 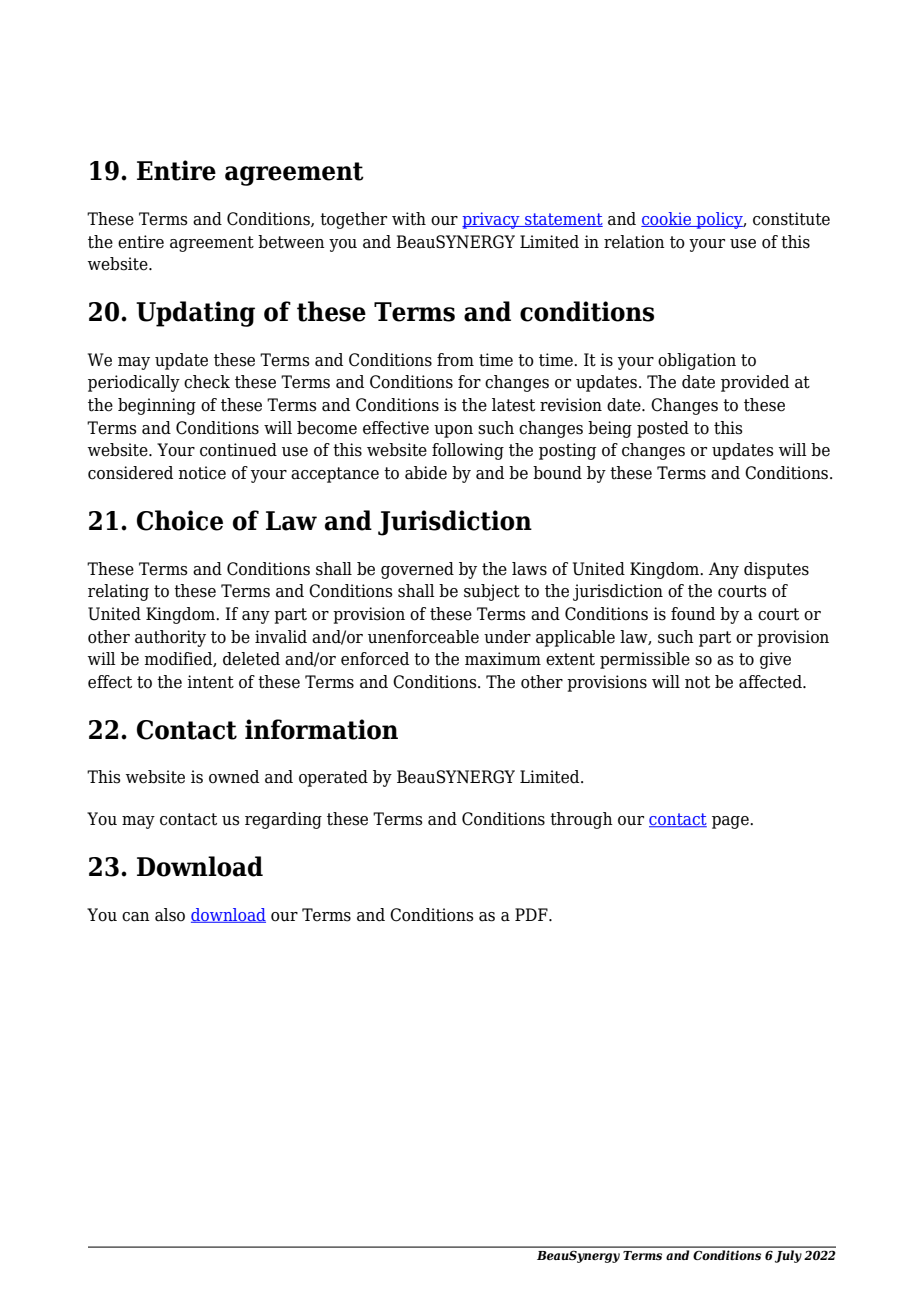 What do you see at coordinates (118, 592) in the screenshot?
I see `relating` at bounding box center [118, 592].
